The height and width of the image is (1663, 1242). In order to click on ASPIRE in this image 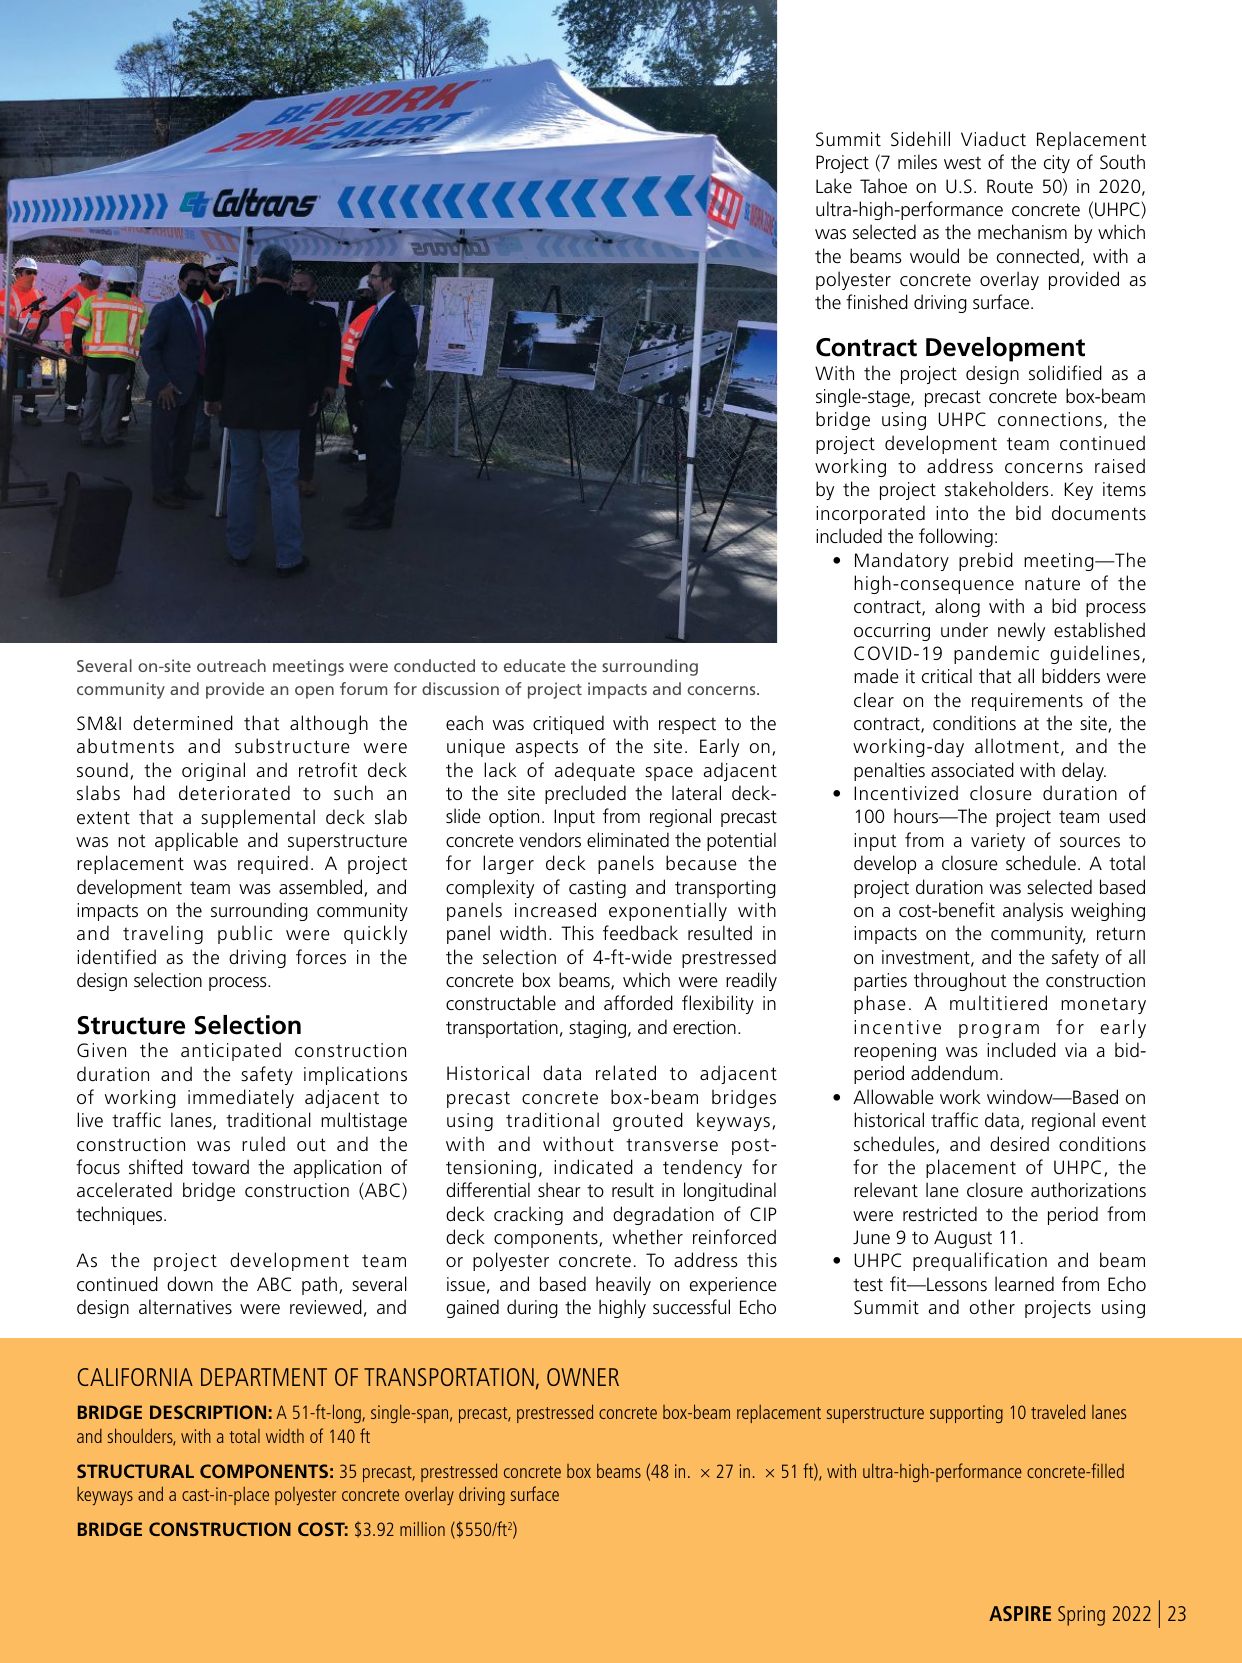, I will do `click(1020, 1613)`.
